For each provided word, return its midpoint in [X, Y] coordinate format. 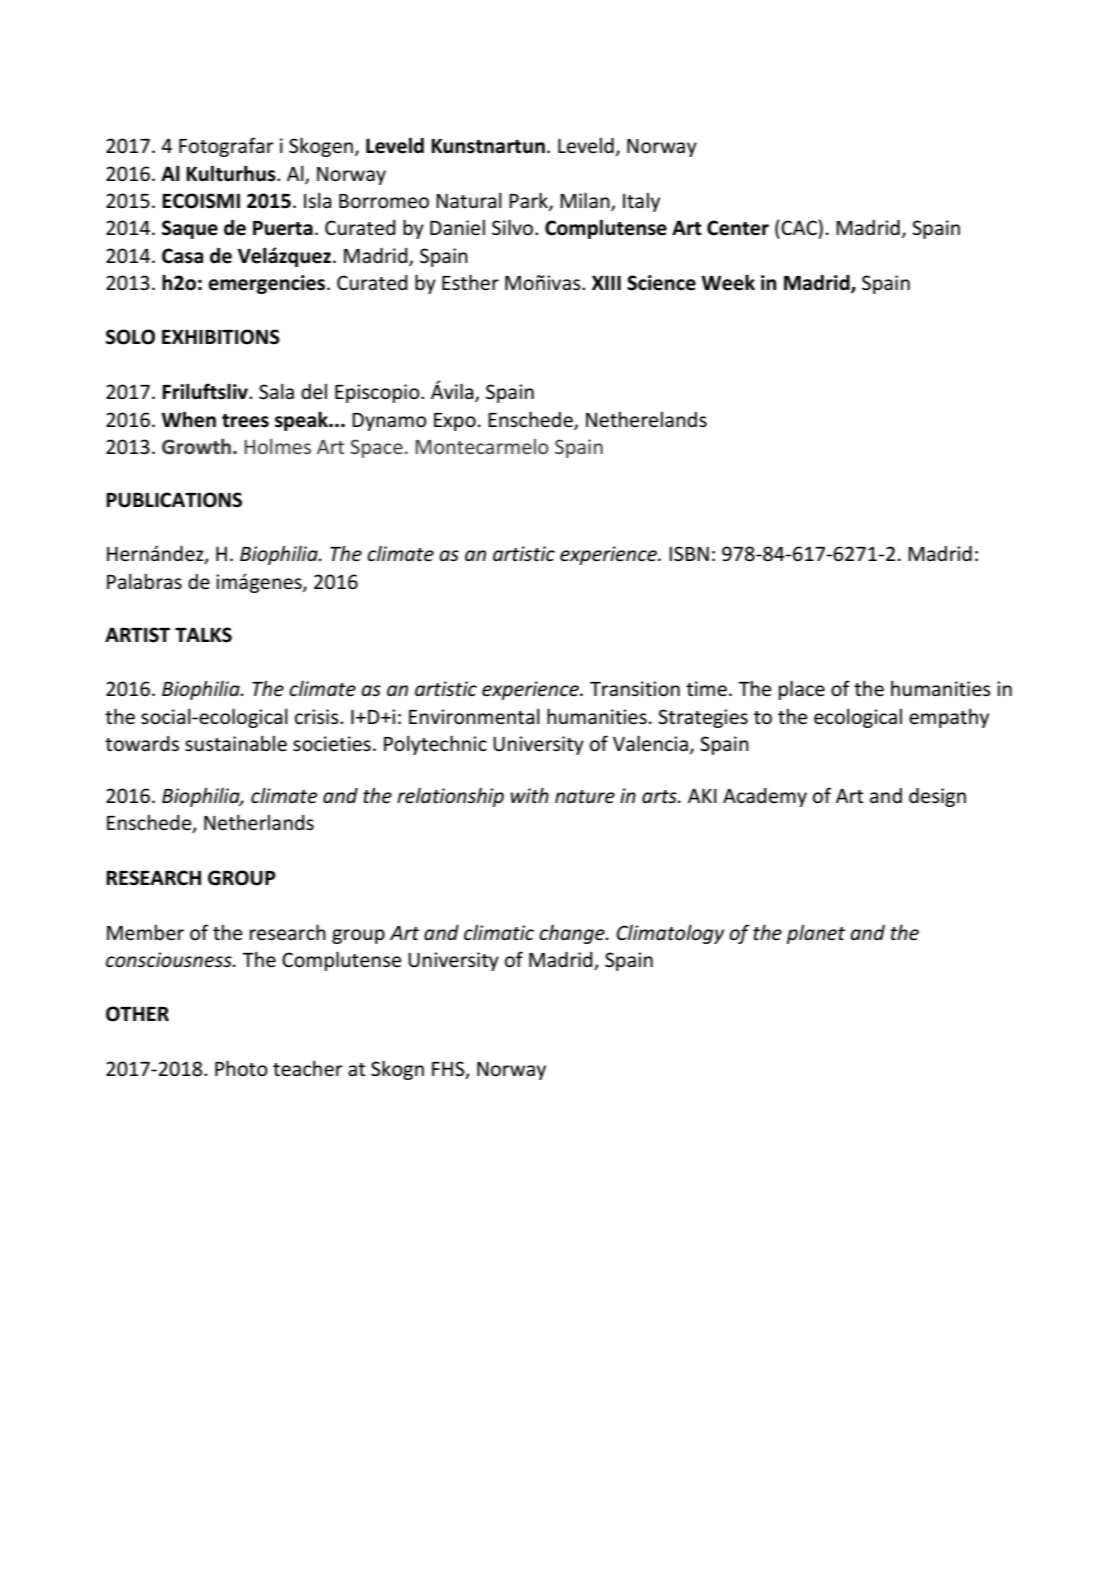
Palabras [144, 582]
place [802, 690]
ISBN [689, 554]
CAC [799, 228]
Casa [182, 256]
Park [529, 201]
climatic [499, 933]
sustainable [236, 744]
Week [728, 283]
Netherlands [259, 823]
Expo [455, 422]
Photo [241, 1068]
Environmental [474, 717]
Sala [276, 392]
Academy [765, 797]
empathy [949, 718]
